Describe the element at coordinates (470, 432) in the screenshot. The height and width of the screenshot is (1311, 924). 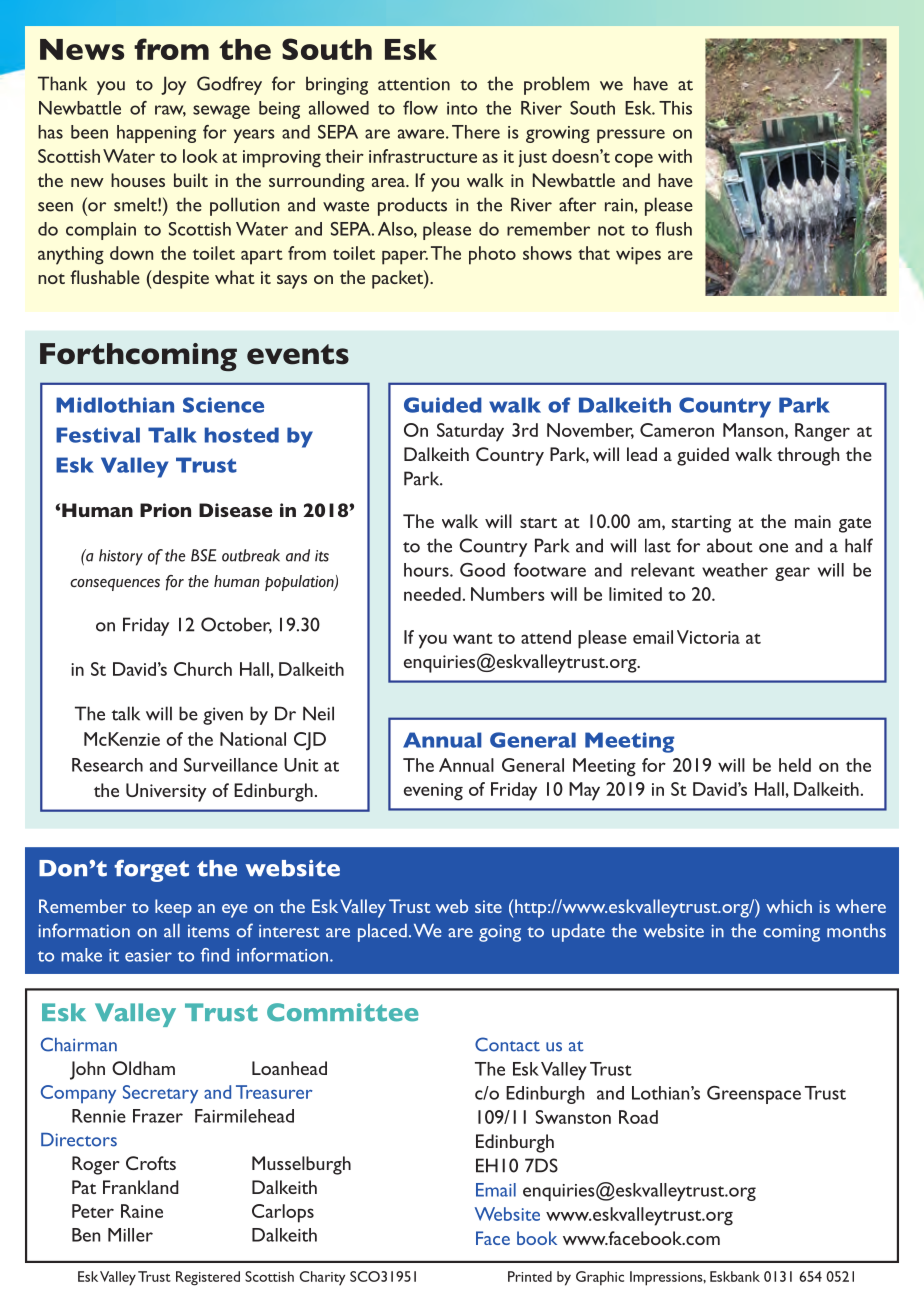
I see `Saturday` at that location.
